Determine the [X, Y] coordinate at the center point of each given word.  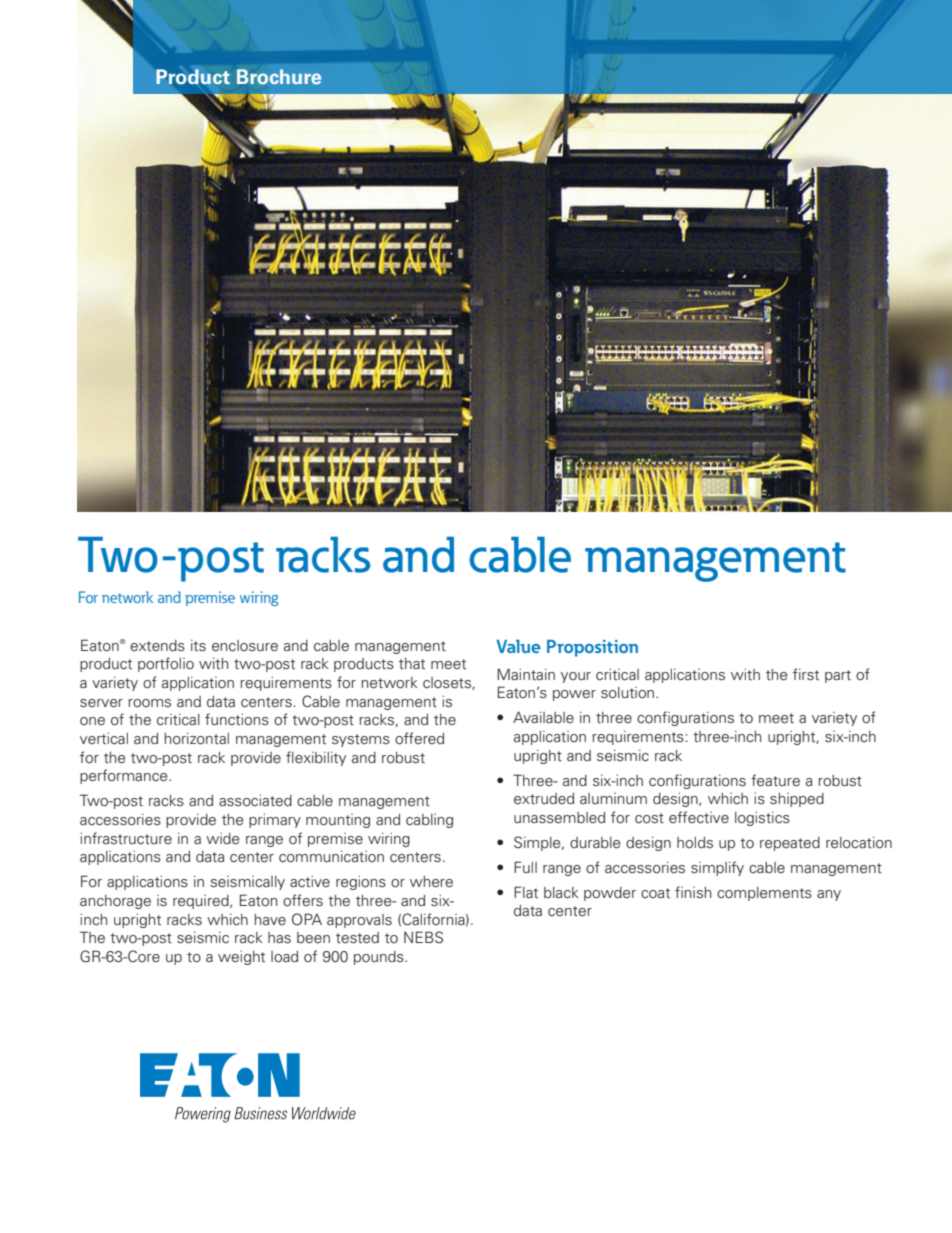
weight [241, 958]
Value [518, 646]
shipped [797, 800]
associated [255, 801]
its [198, 646]
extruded [544, 799]
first [806, 674]
